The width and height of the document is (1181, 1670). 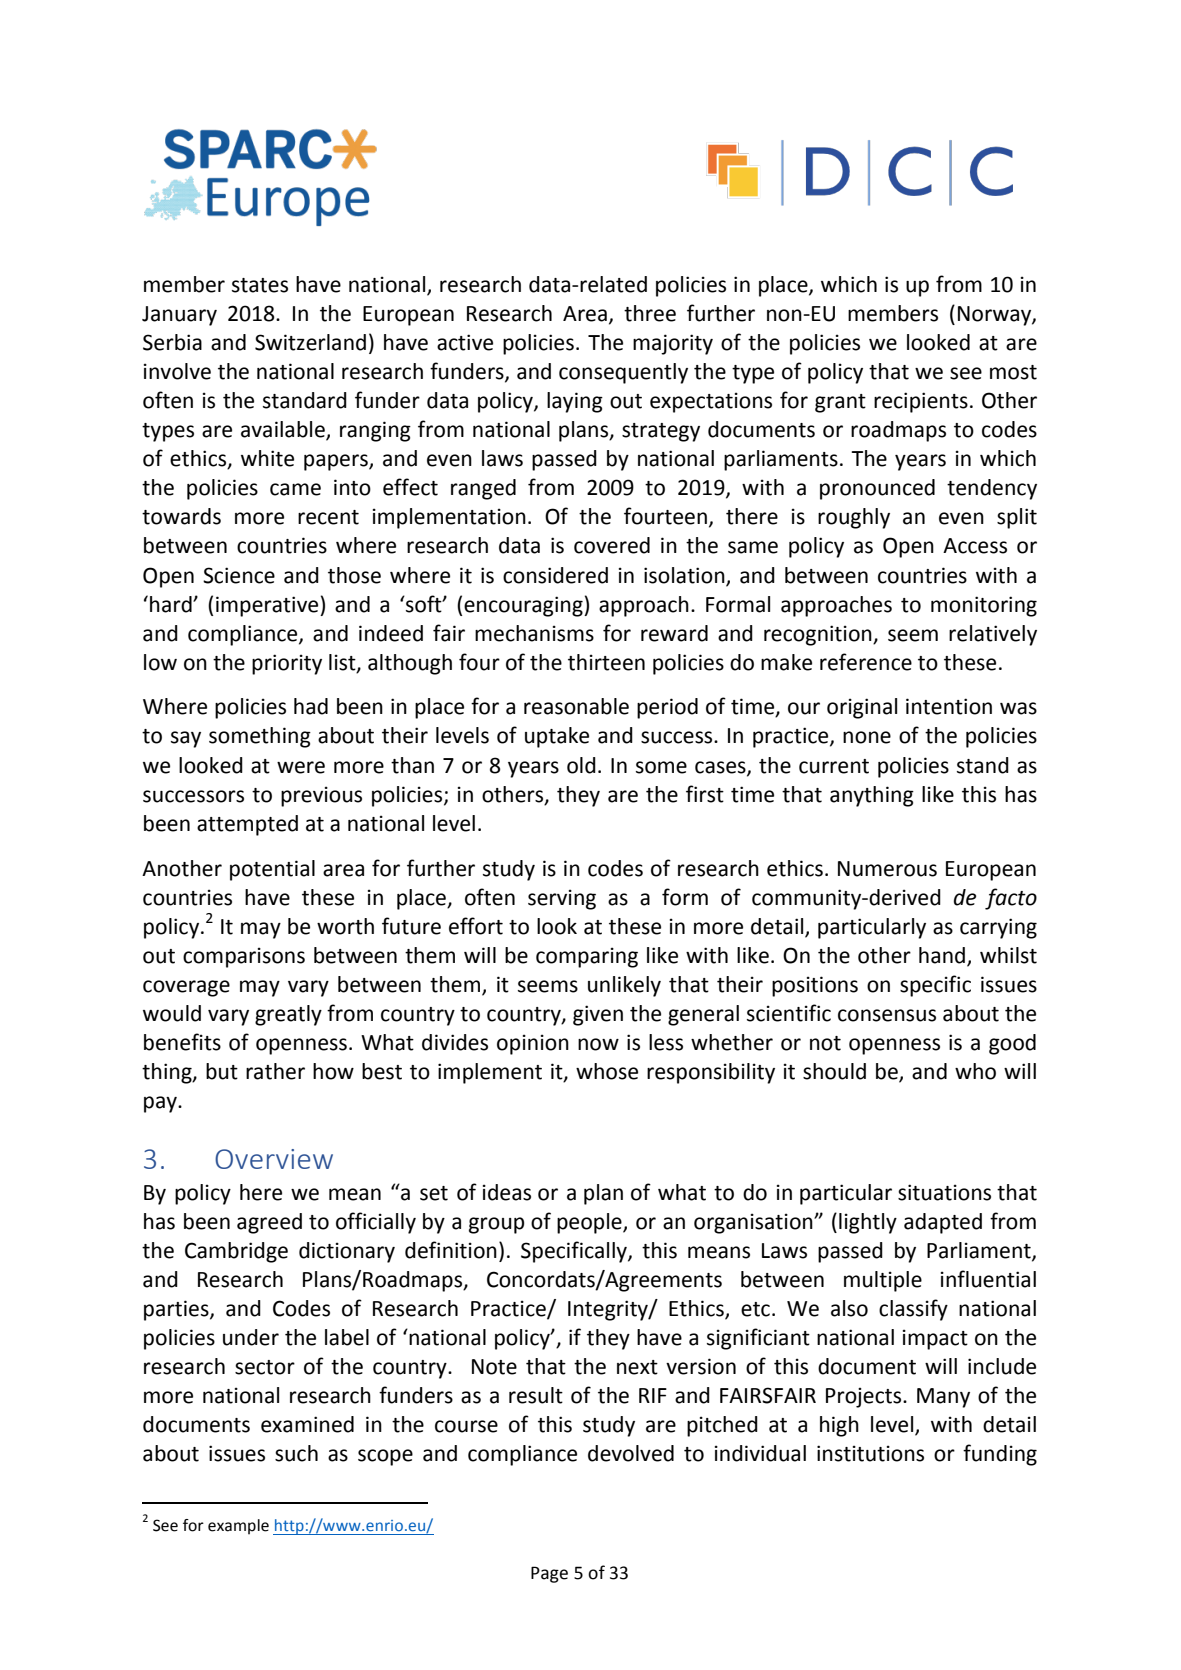 I want to click on three, so click(x=650, y=313).
